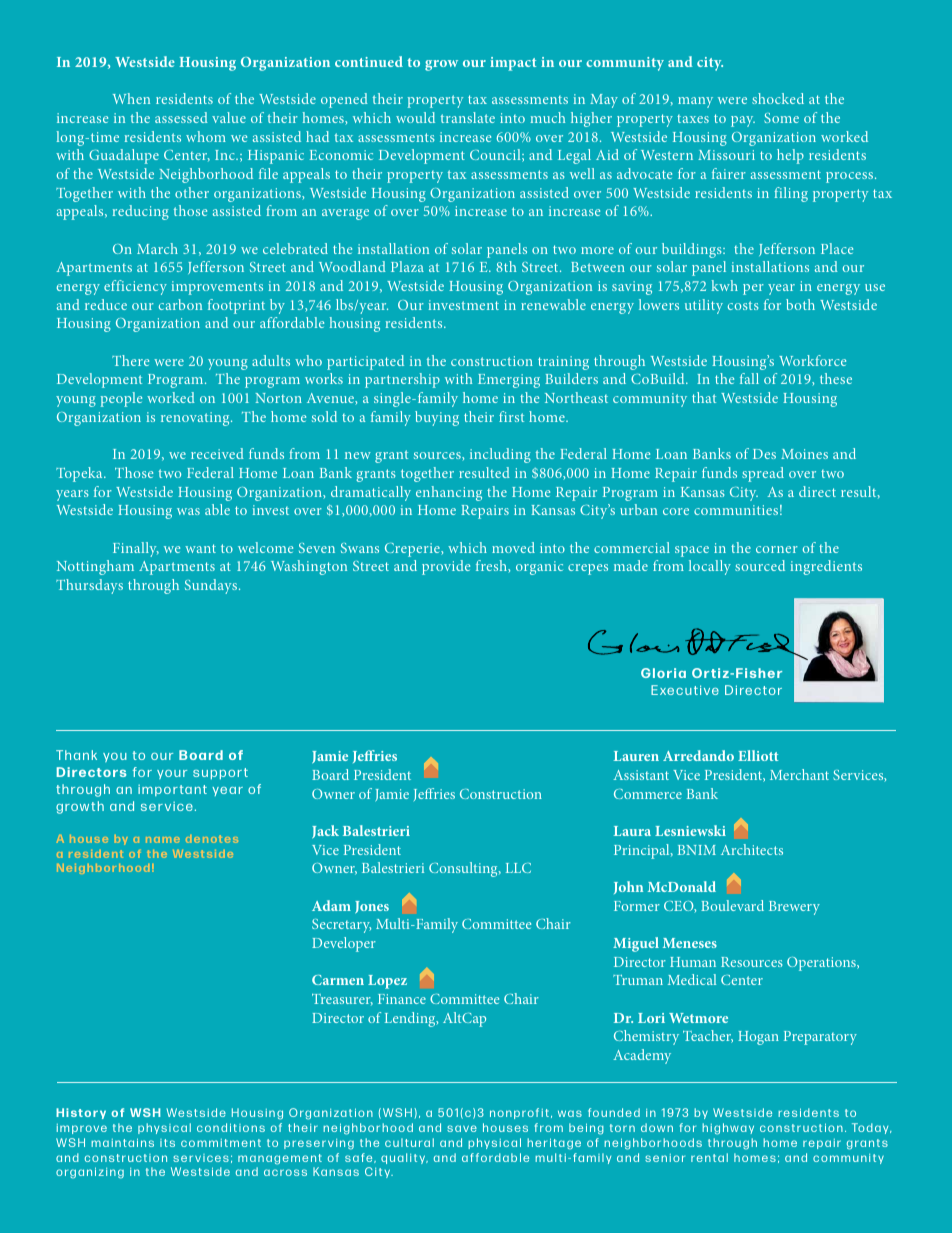  What do you see at coordinates (131, 98) in the screenshot?
I see `When` at bounding box center [131, 98].
